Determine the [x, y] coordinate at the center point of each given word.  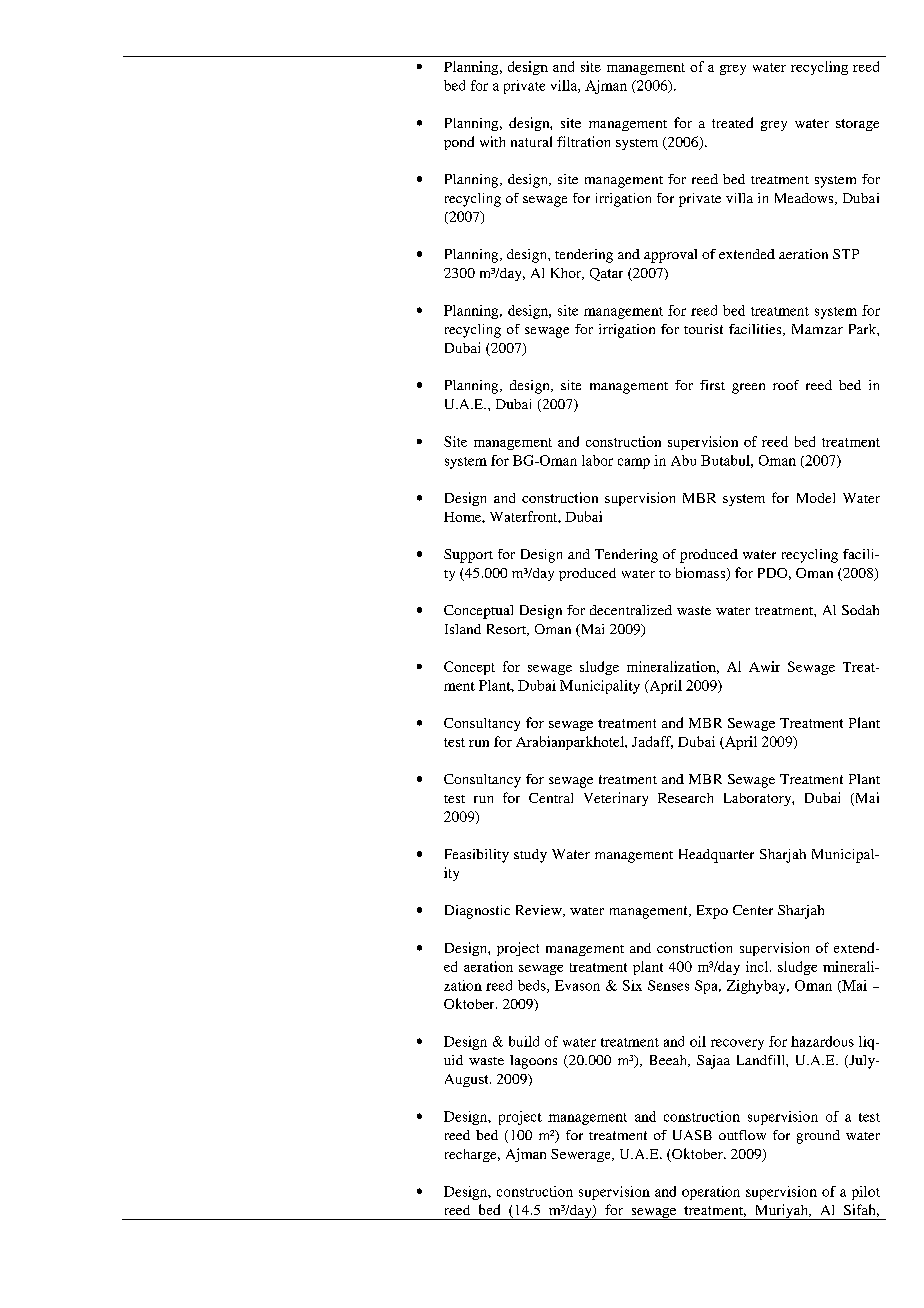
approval [670, 256]
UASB [692, 1135]
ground [818, 1137]
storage [857, 125]
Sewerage [582, 1155]
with [492, 141]
